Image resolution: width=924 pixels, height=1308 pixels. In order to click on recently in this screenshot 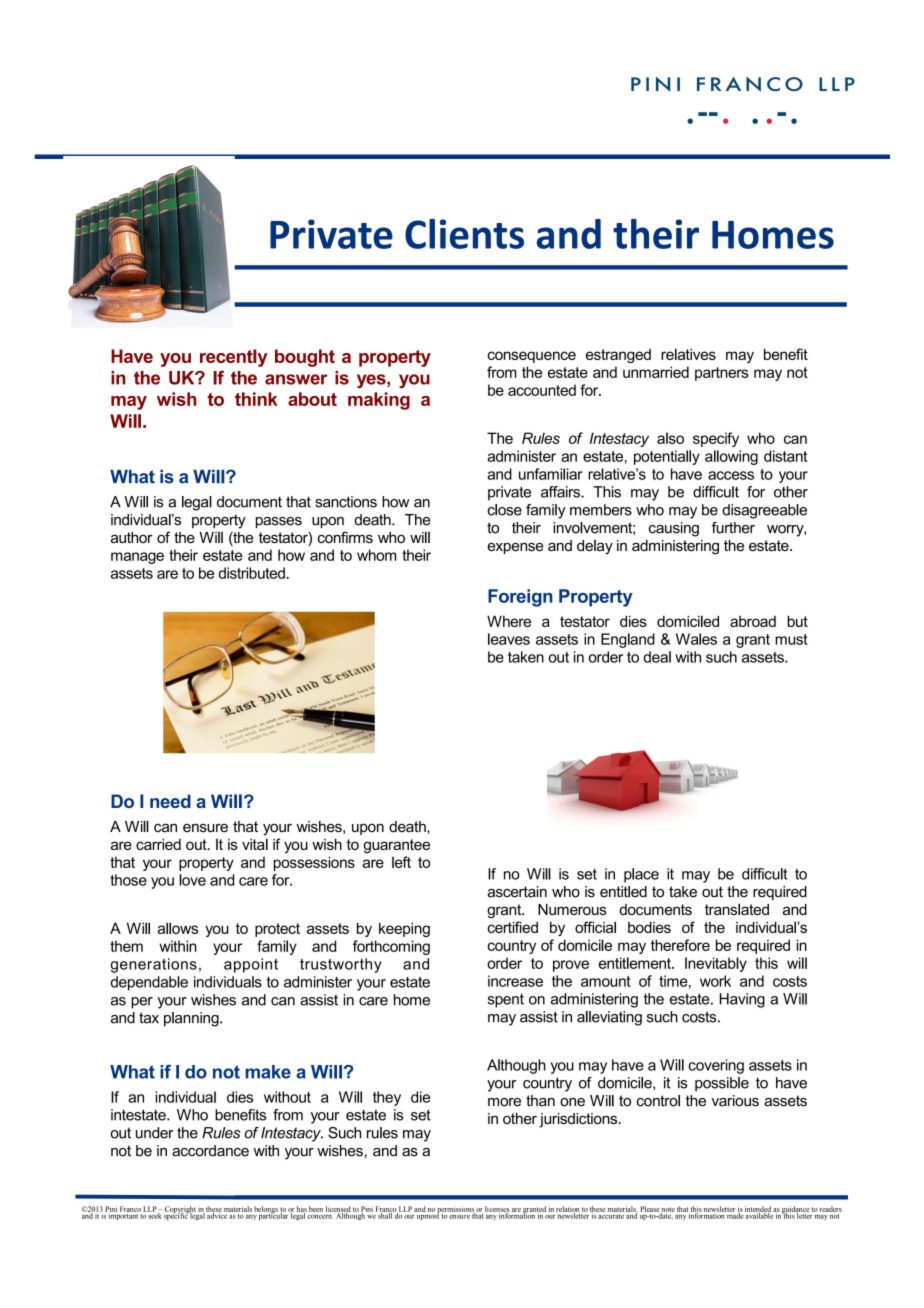, I will do `click(234, 358)`.
